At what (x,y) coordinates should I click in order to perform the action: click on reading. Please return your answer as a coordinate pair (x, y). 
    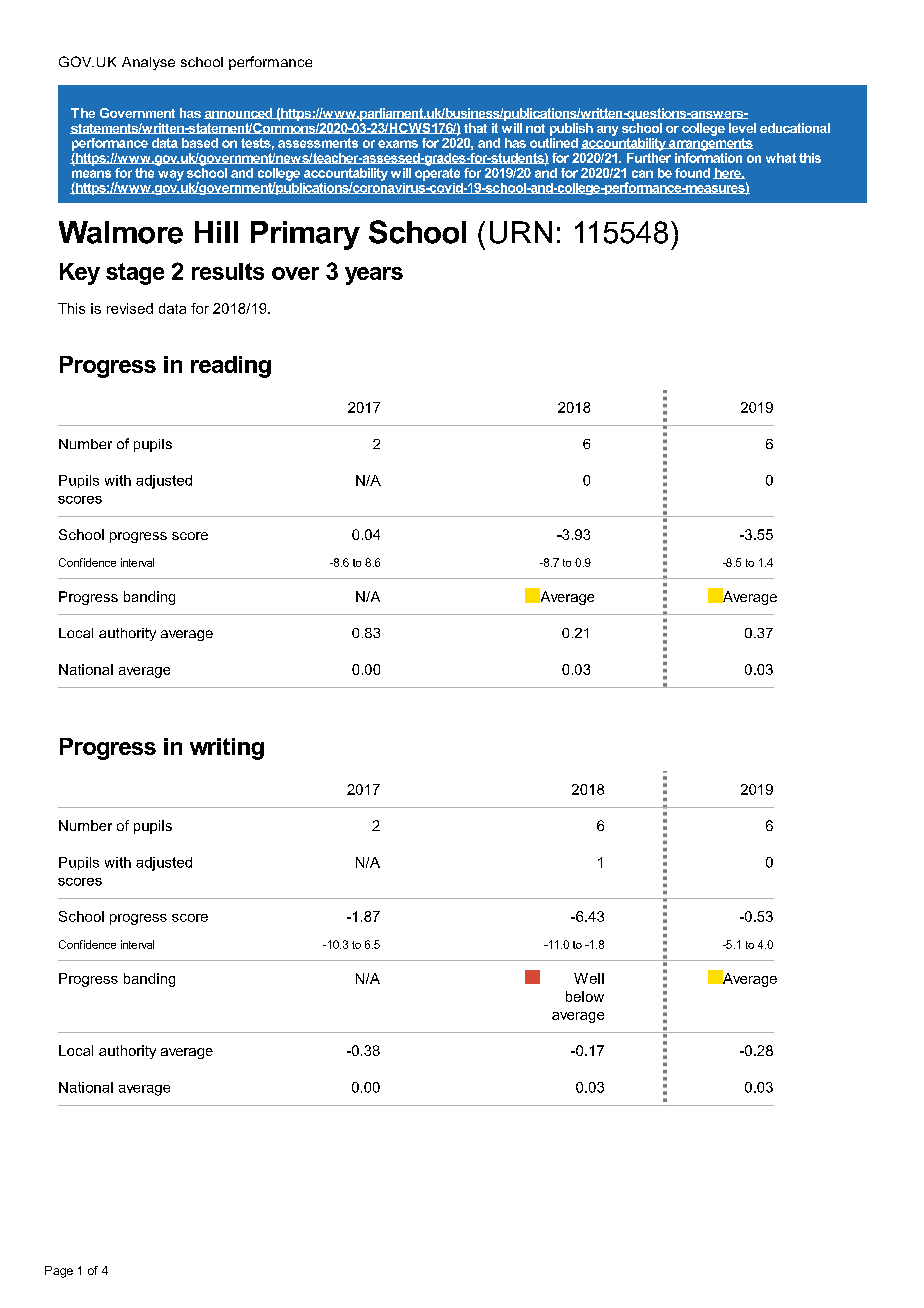
    Looking at the image, I should click on (231, 367).
